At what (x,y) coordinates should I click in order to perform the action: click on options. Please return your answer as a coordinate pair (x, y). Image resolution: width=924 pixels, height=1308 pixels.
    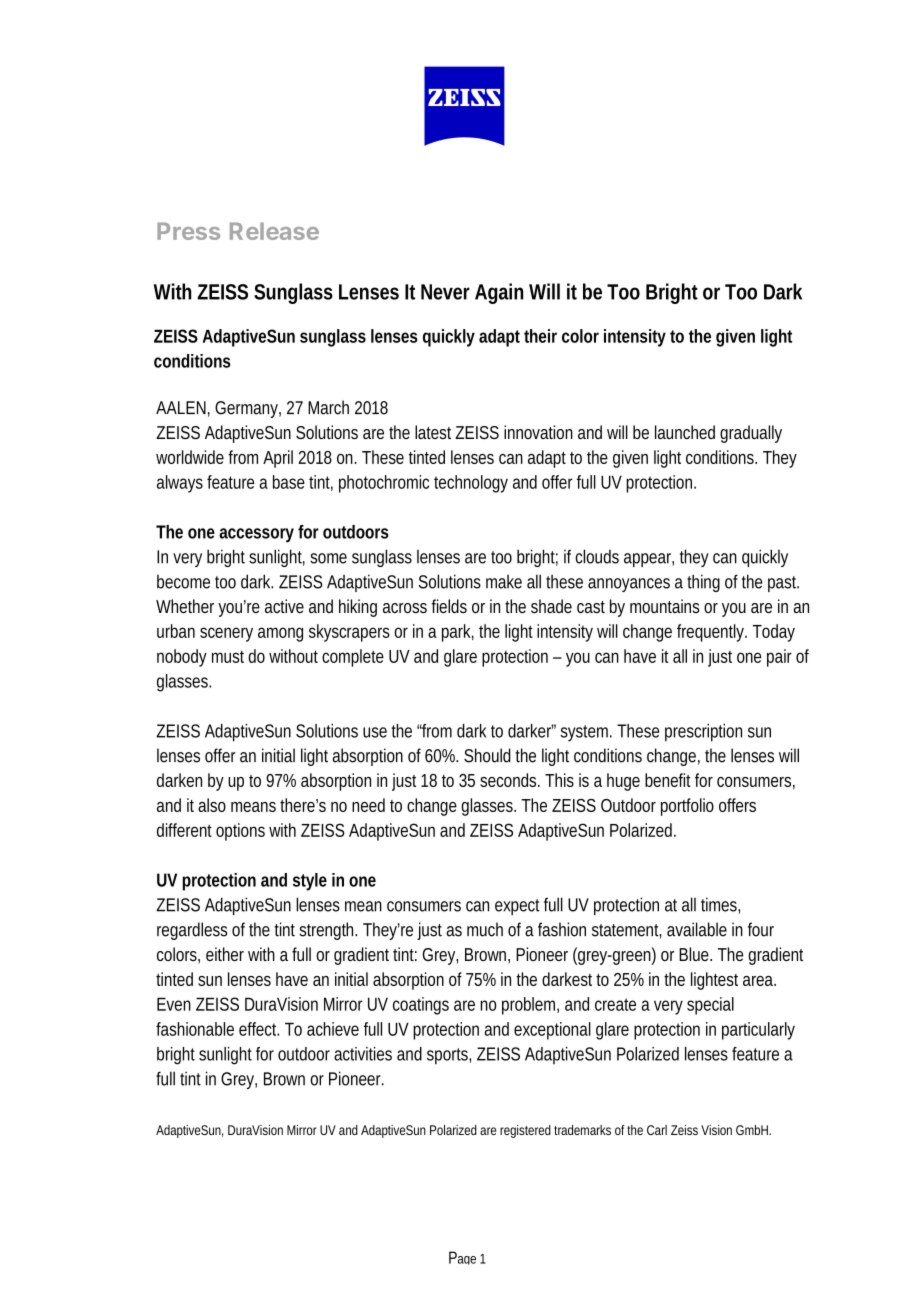
    Looking at the image, I should click on (240, 832).
